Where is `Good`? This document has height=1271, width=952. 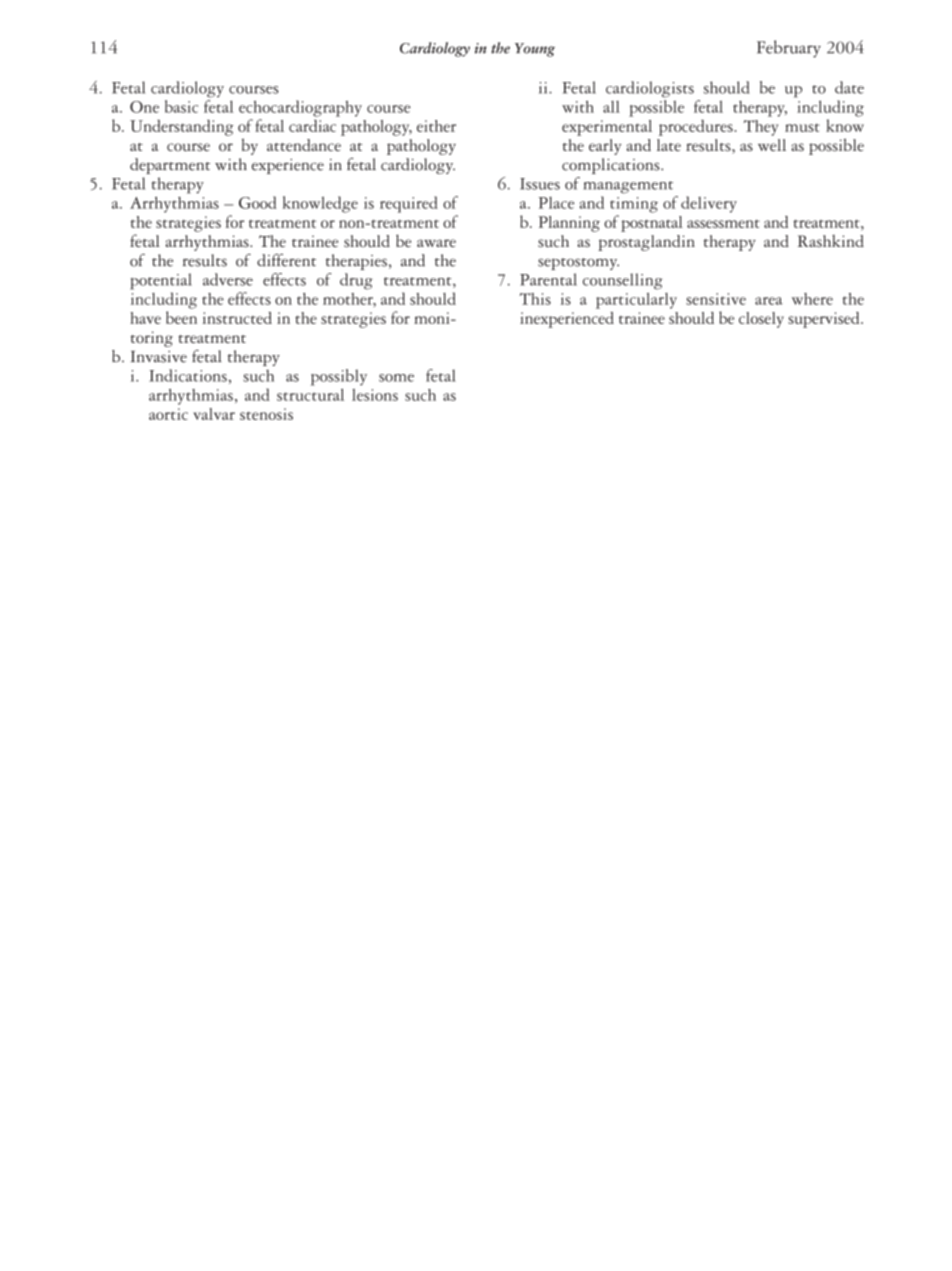
Good is located at coordinates (257, 202).
